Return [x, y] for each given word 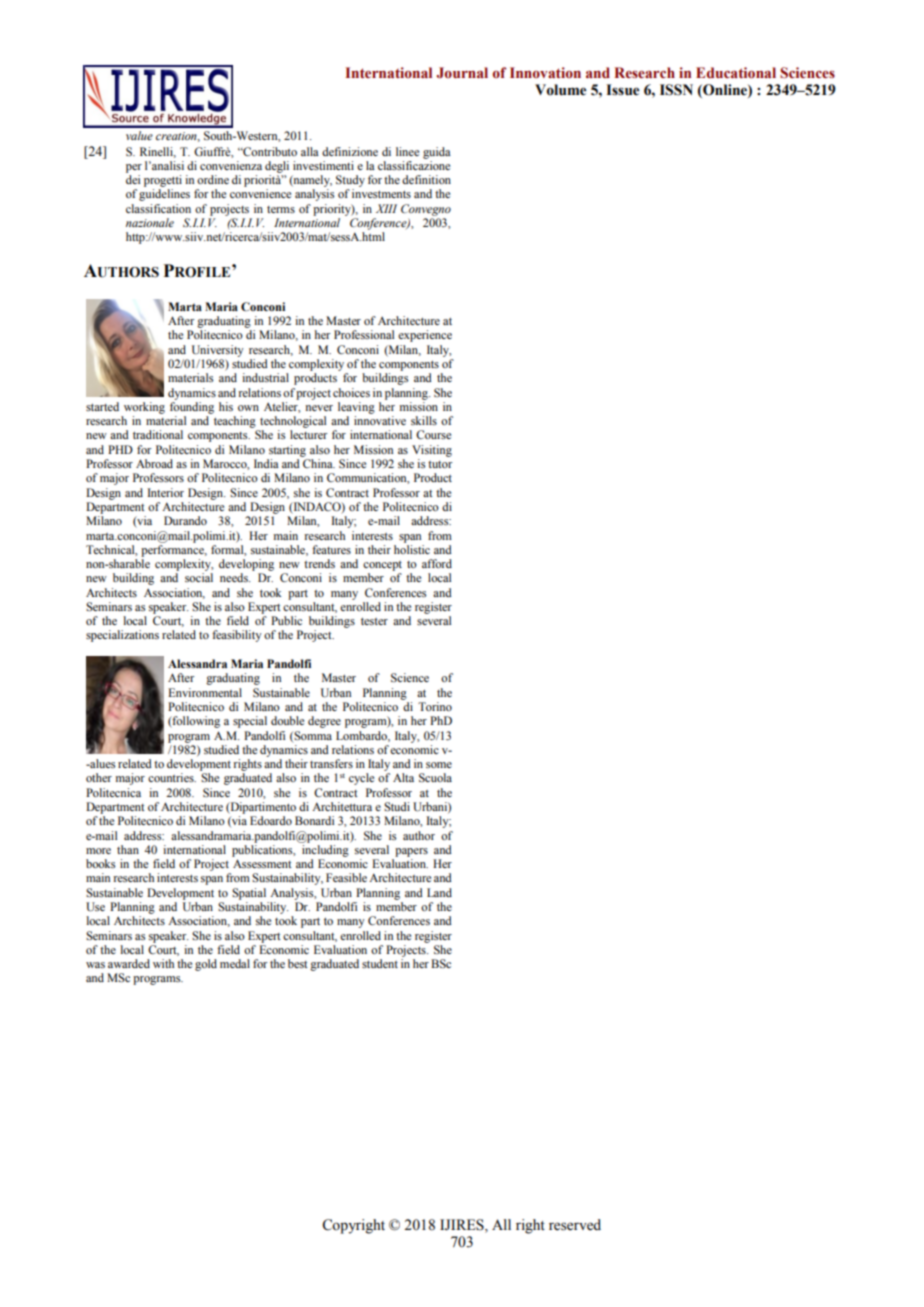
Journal [462, 73]
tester [374, 621]
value [139, 135]
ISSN [676, 90]
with [163, 963]
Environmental [205, 692]
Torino [435, 706]
